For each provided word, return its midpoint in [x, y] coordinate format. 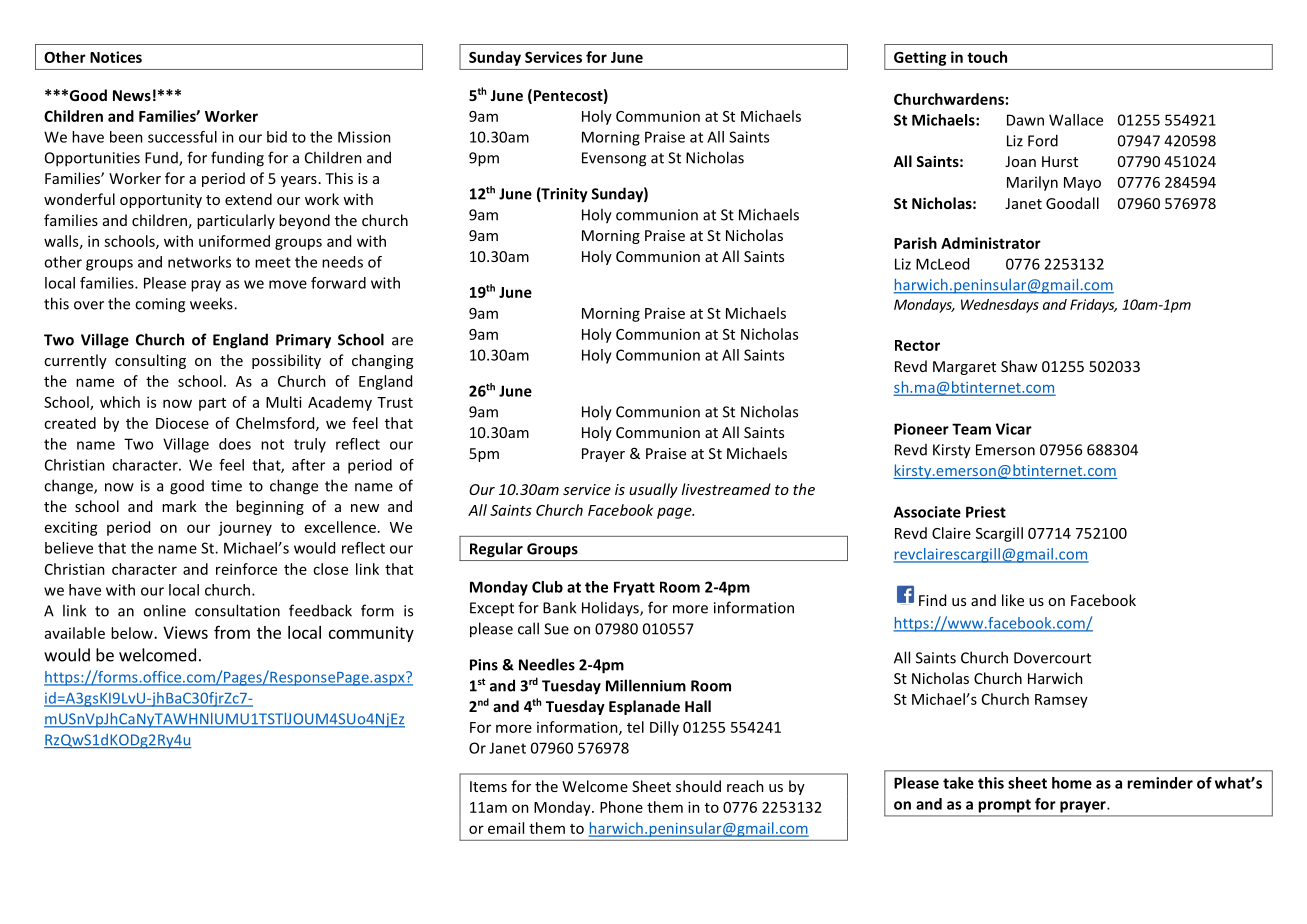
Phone [621, 807]
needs [342, 262]
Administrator [991, 243]
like [1013, 600]
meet [273, 262]
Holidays [611, 608]
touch [987, 57]
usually [653, 490]
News [132, 95]
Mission [364, 137]
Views [185, 632]
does [235, 444]
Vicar [1014, 429]
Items [488, 786]
